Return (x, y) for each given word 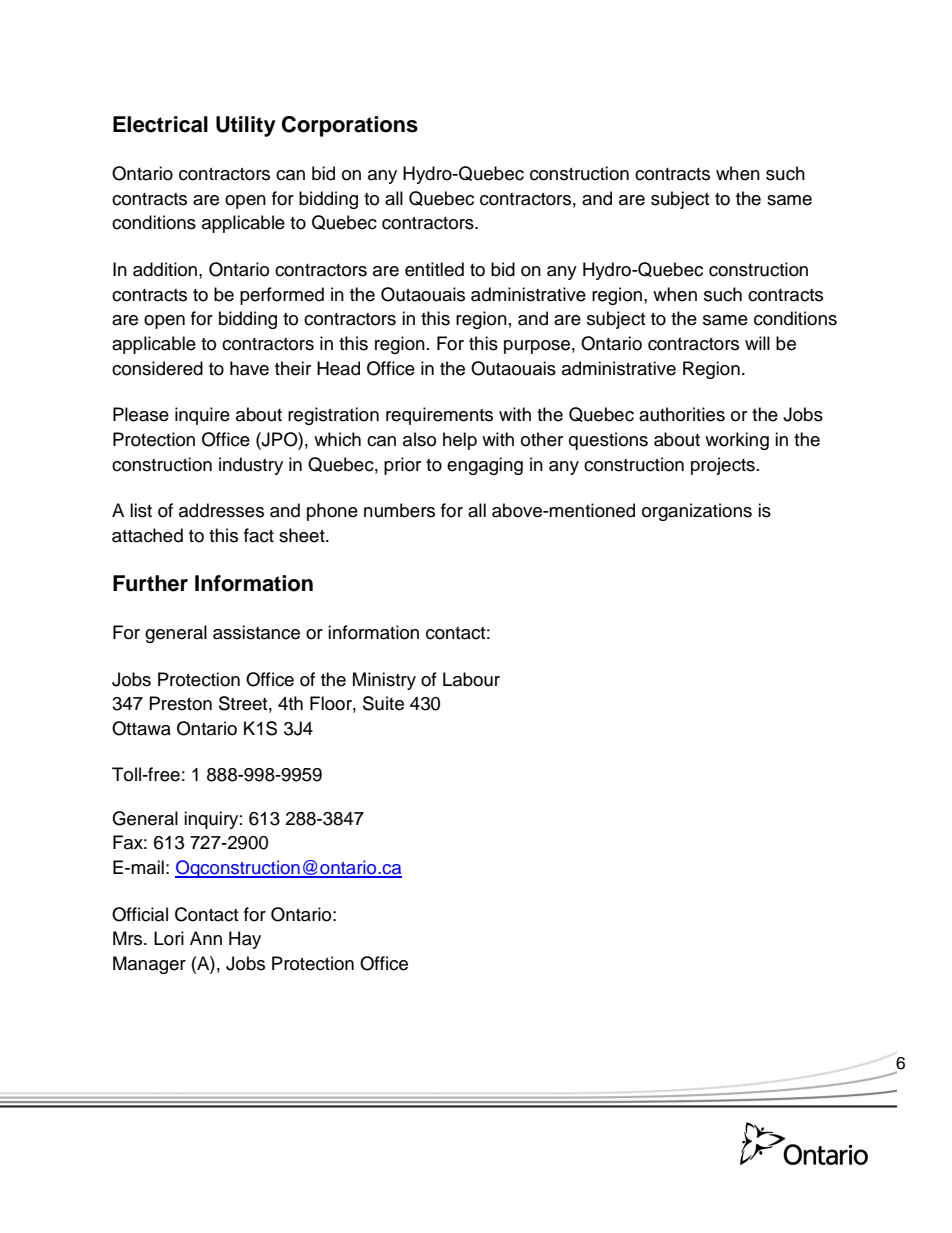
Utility (246, 126)
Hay (245, 940)
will (757, 343)
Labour (471, 679)
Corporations (350, 126)
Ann (206, 938)
